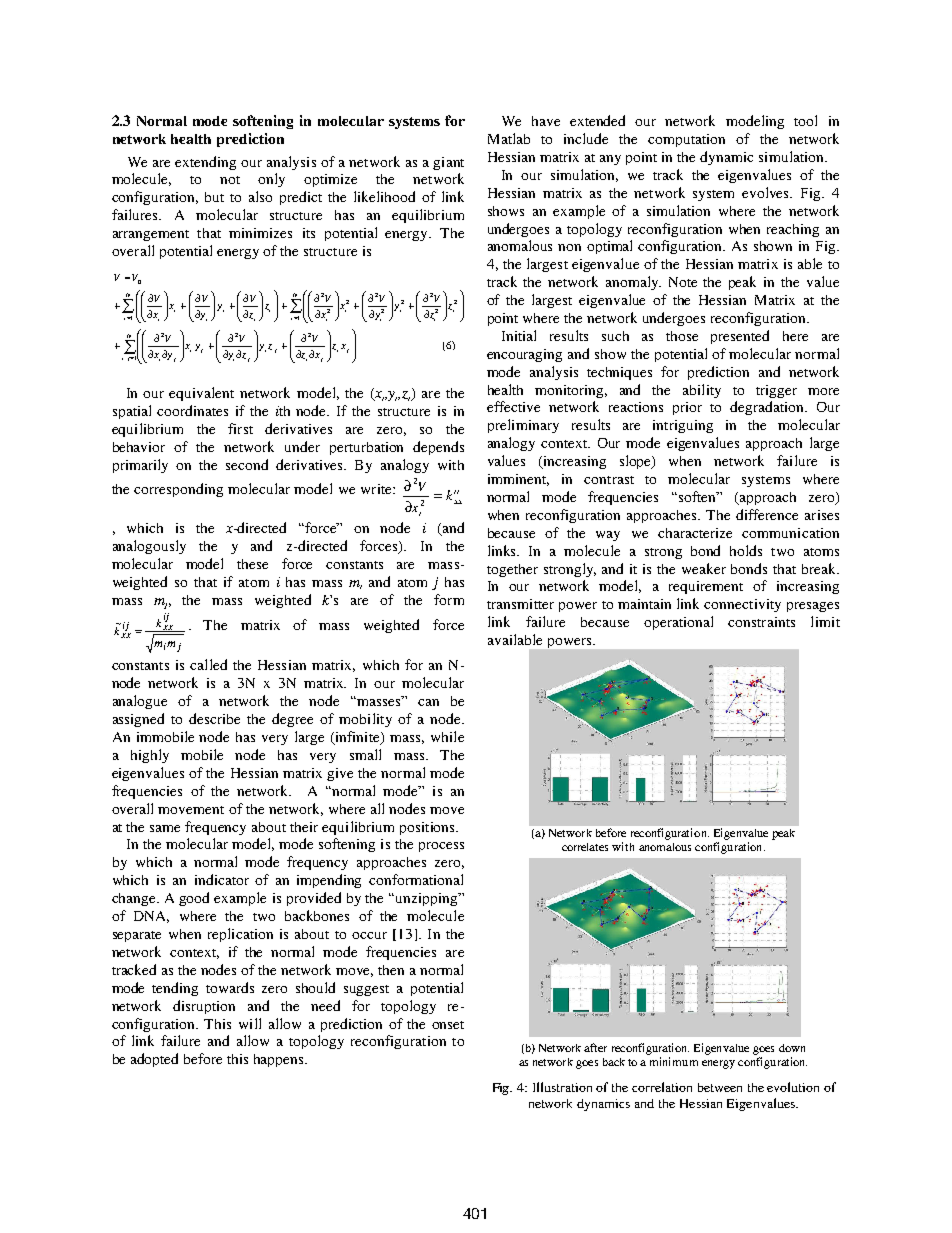  What do you see at coordinates (214, 197) in the document?
I see `but` at bounding box center [214, 197].
